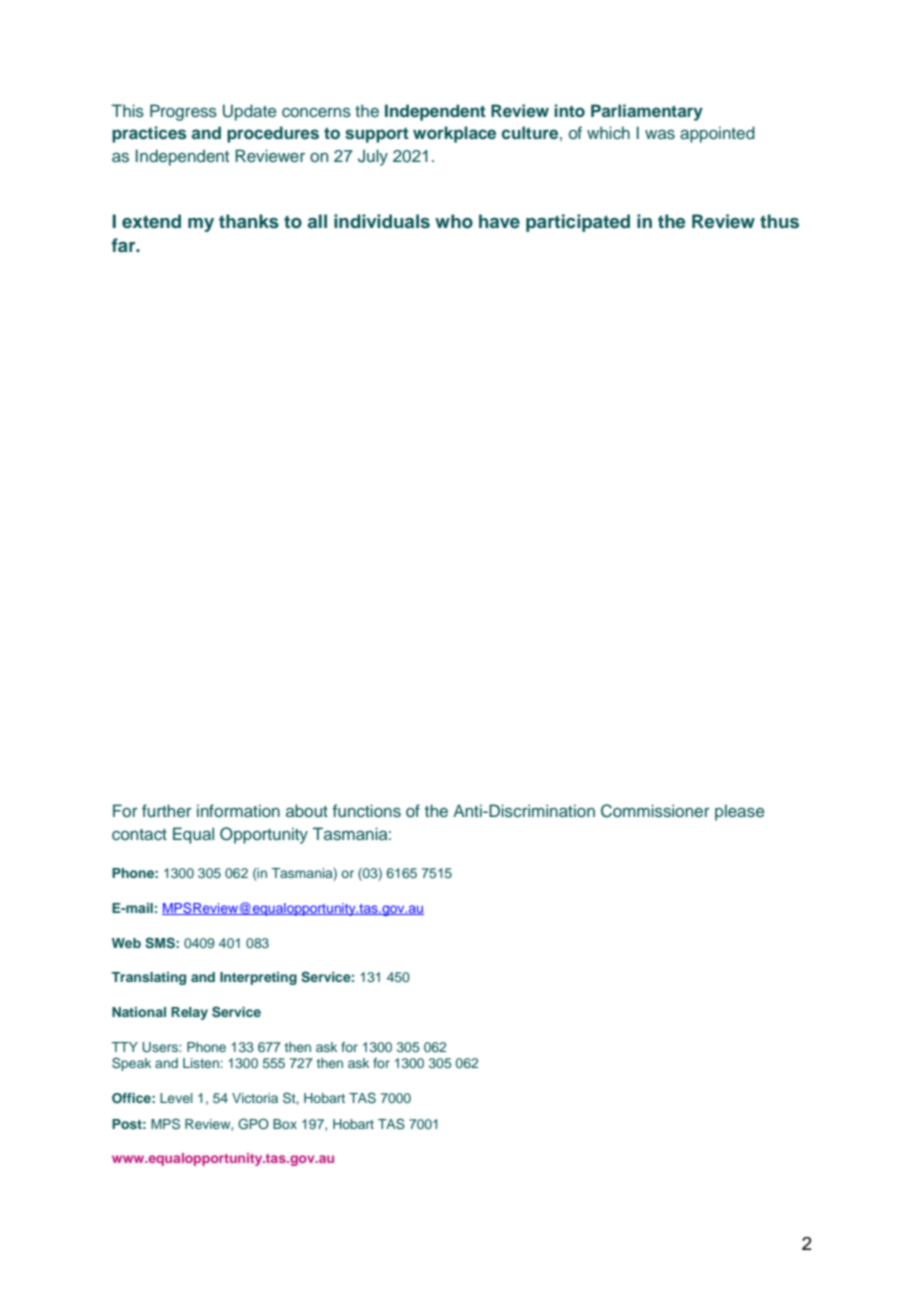 This screenshot has height=1308, width=924. I want to click on about, so click(307, 810).
